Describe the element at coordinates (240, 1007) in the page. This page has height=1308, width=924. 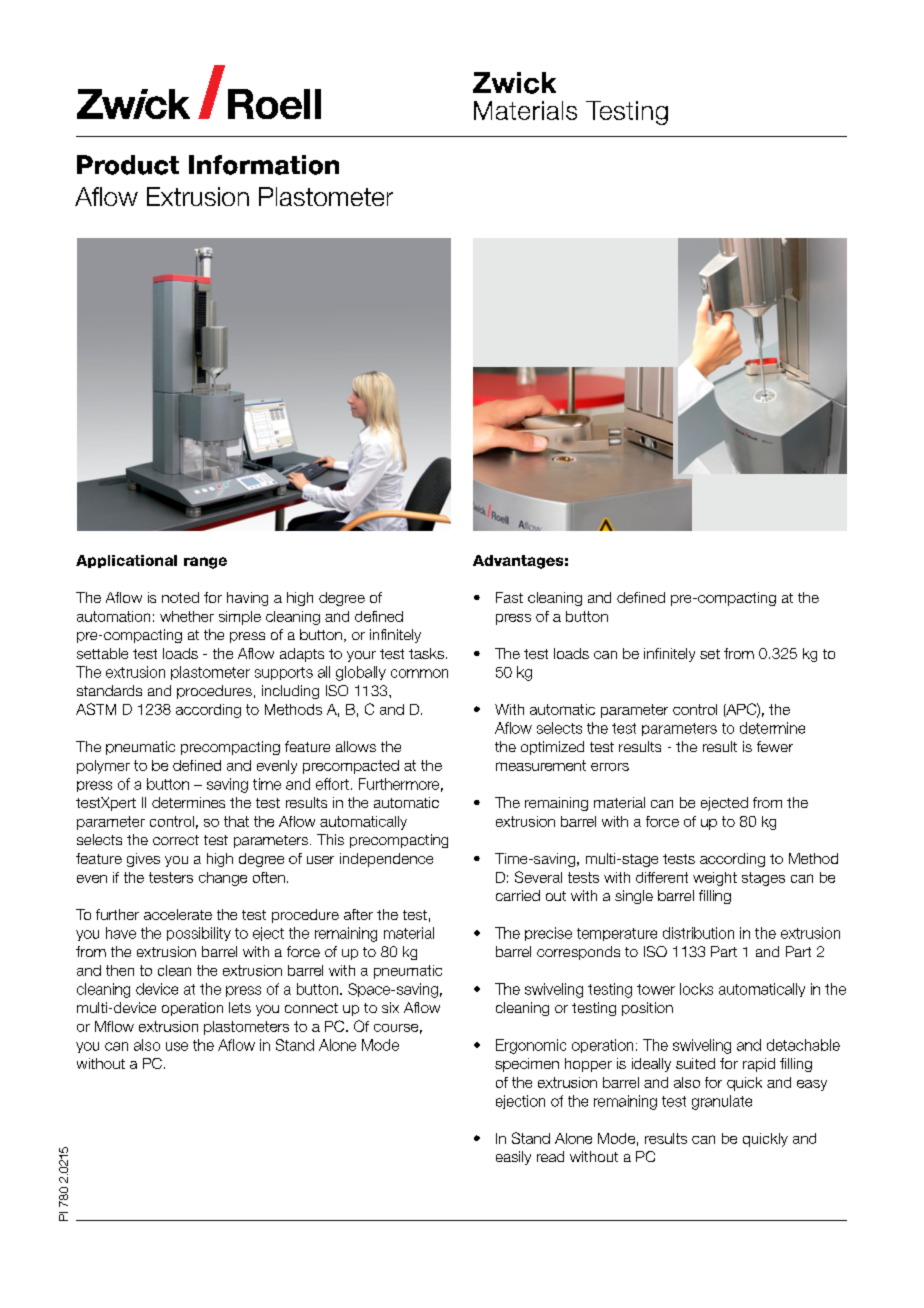
I see `lets` at that location.
